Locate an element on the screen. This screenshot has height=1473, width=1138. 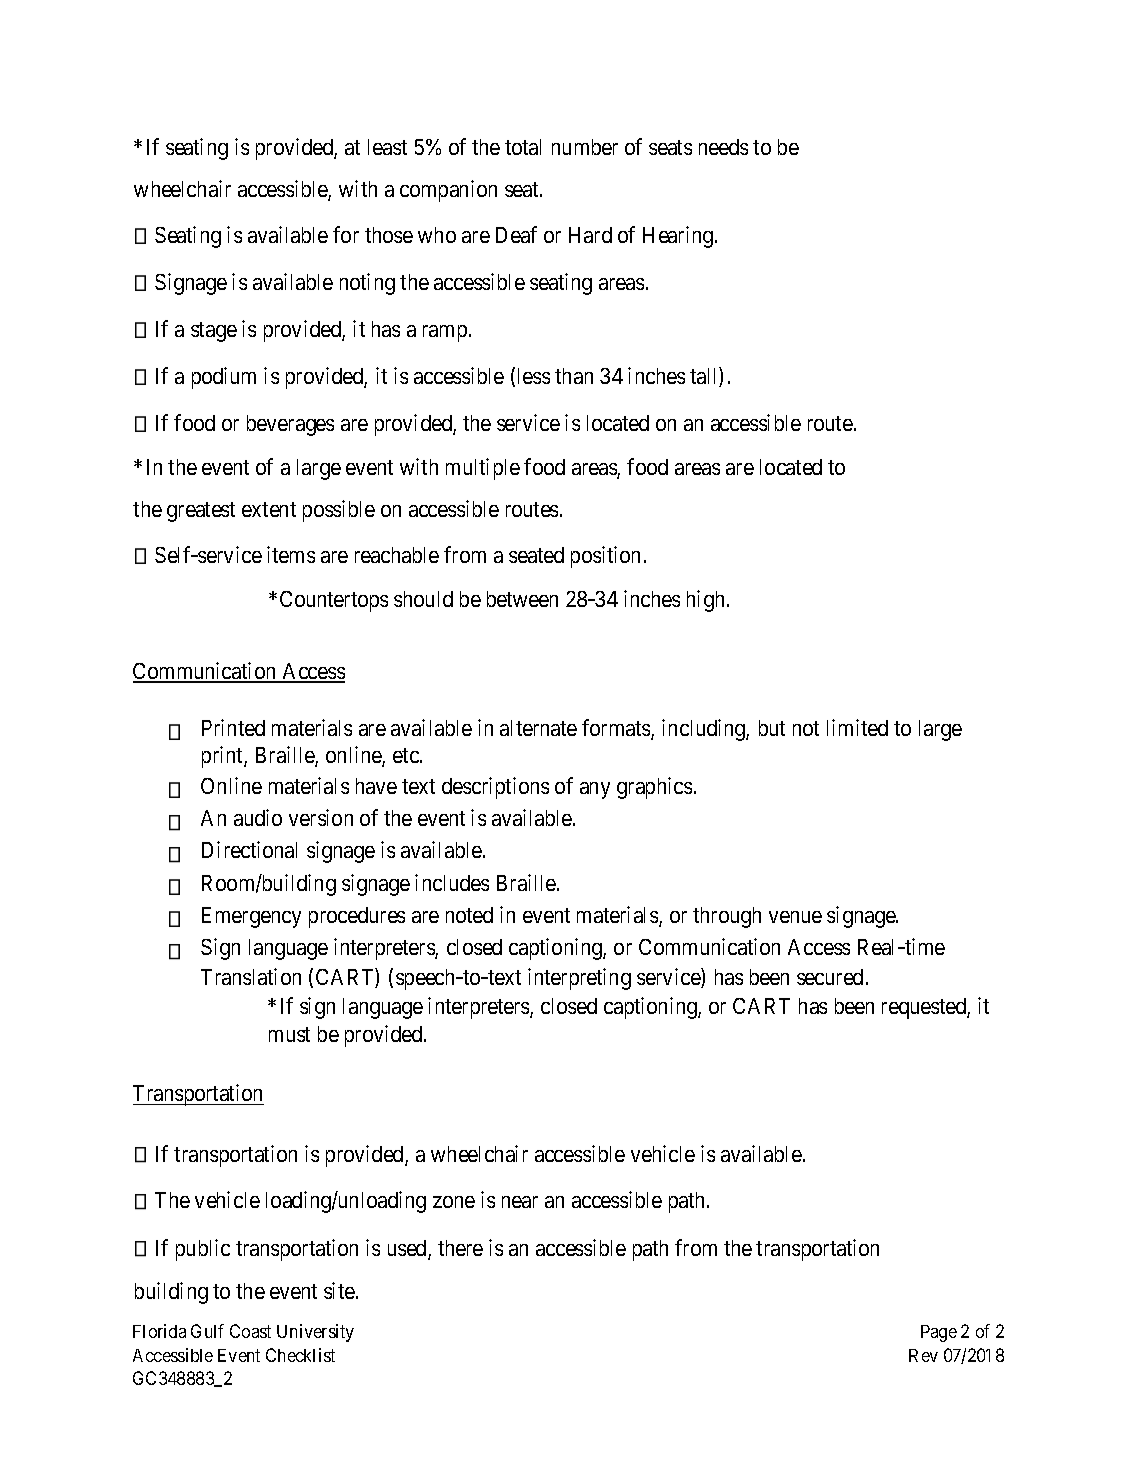
items is located at coordinates (291, 554).
